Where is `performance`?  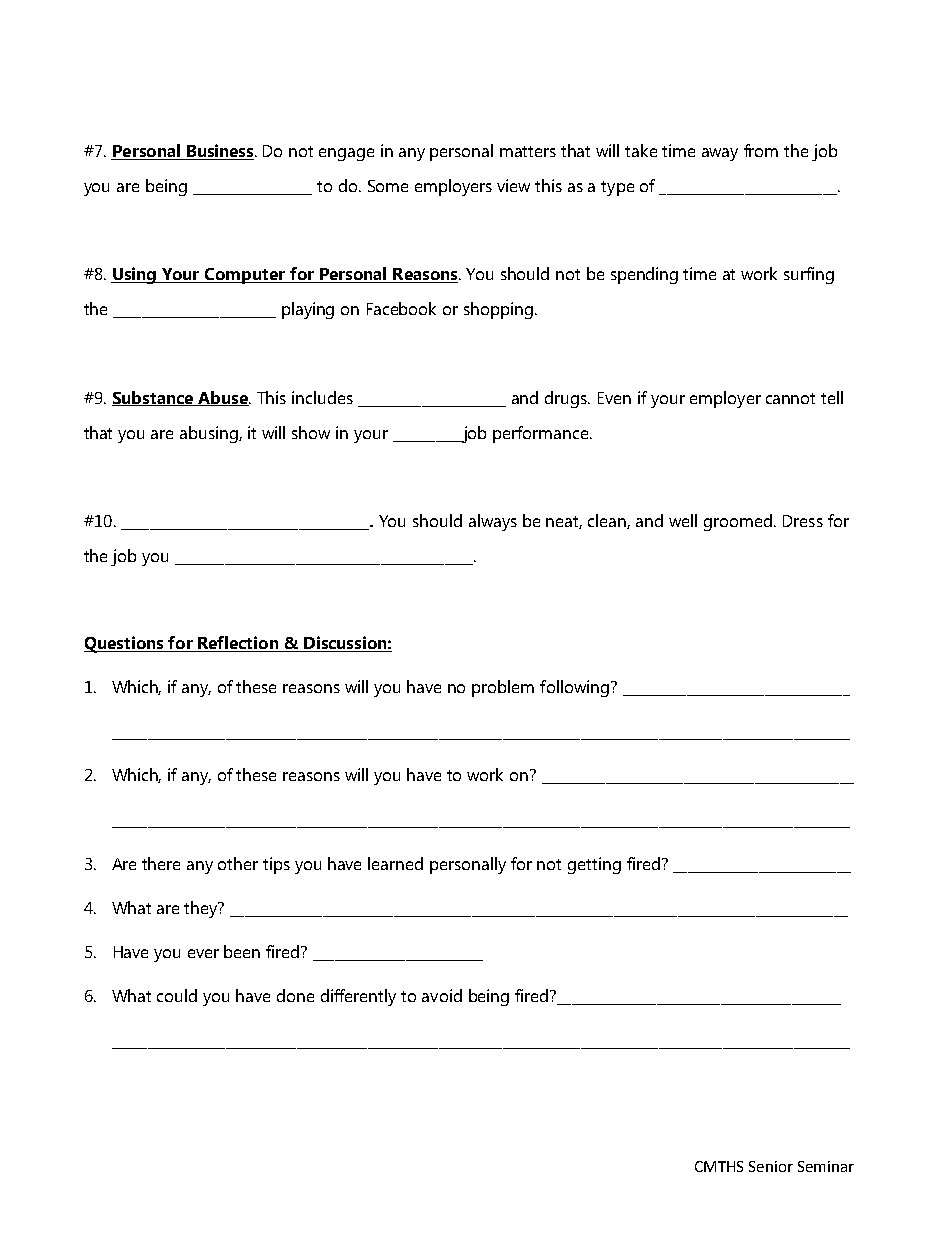
performance is located at coordinates (542, 434).
